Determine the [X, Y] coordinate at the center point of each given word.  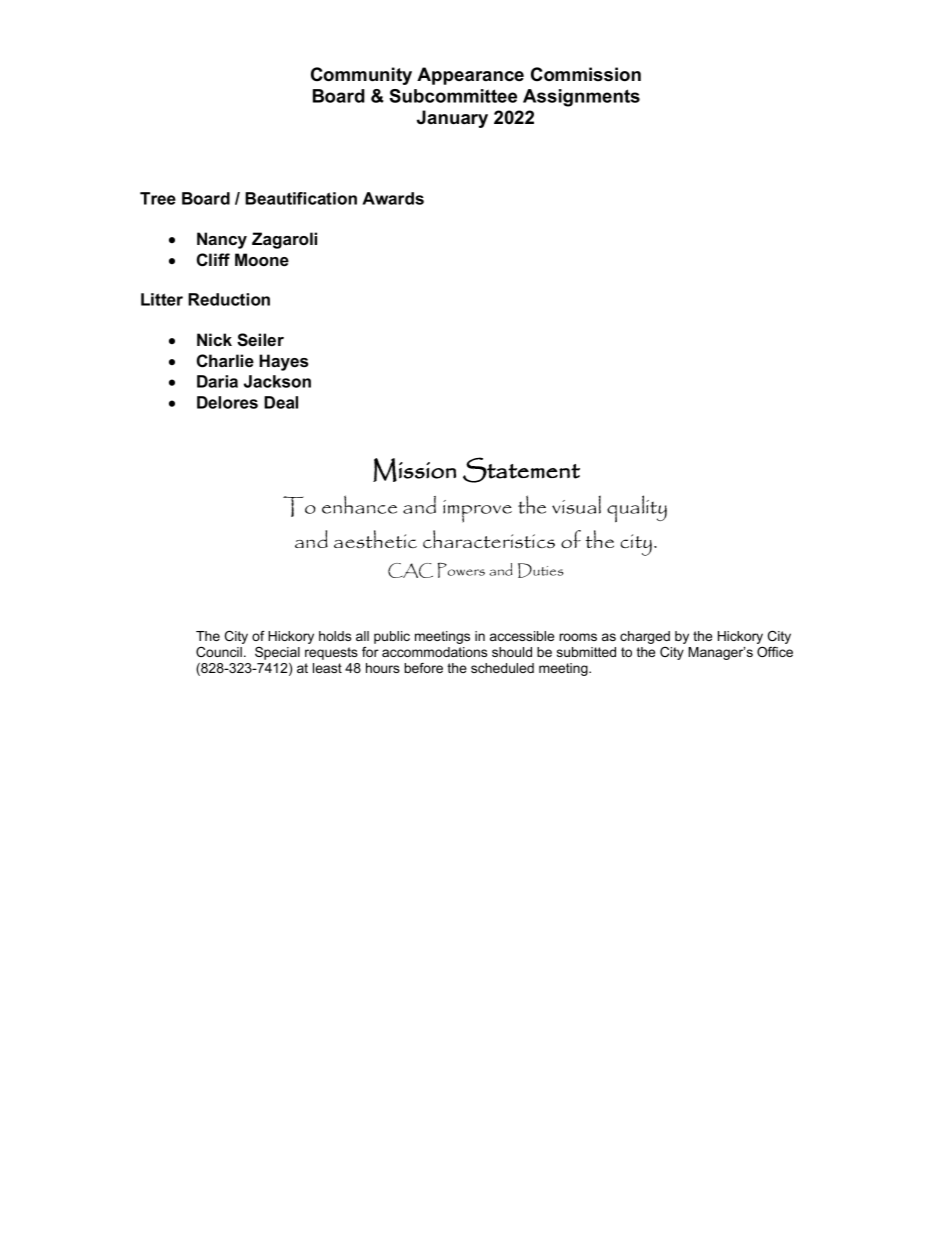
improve [477, 511]
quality [637, 509]
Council [219, 652]
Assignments [581, 98]
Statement [521, 470]
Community [361, 76]
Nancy [222, 240]
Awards [393, 198]
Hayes [283, 362]
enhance [359, 504]
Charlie [225, 361]
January [452, 119]
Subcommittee [453, 96]
